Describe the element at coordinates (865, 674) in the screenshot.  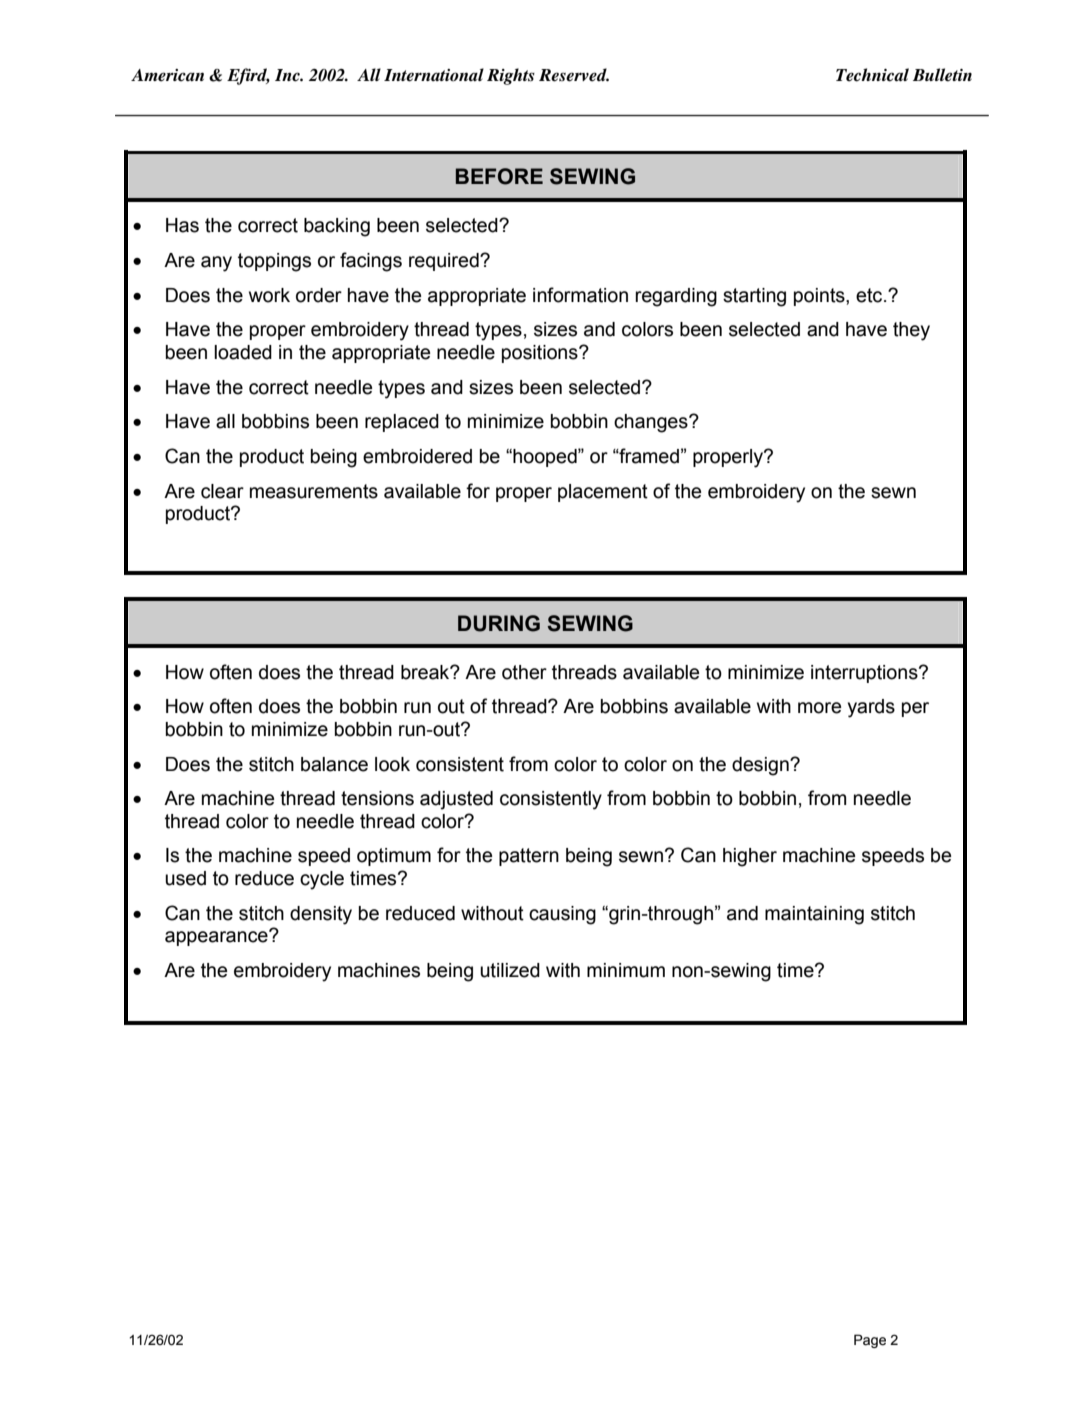
I see `interruptions` at that location.
